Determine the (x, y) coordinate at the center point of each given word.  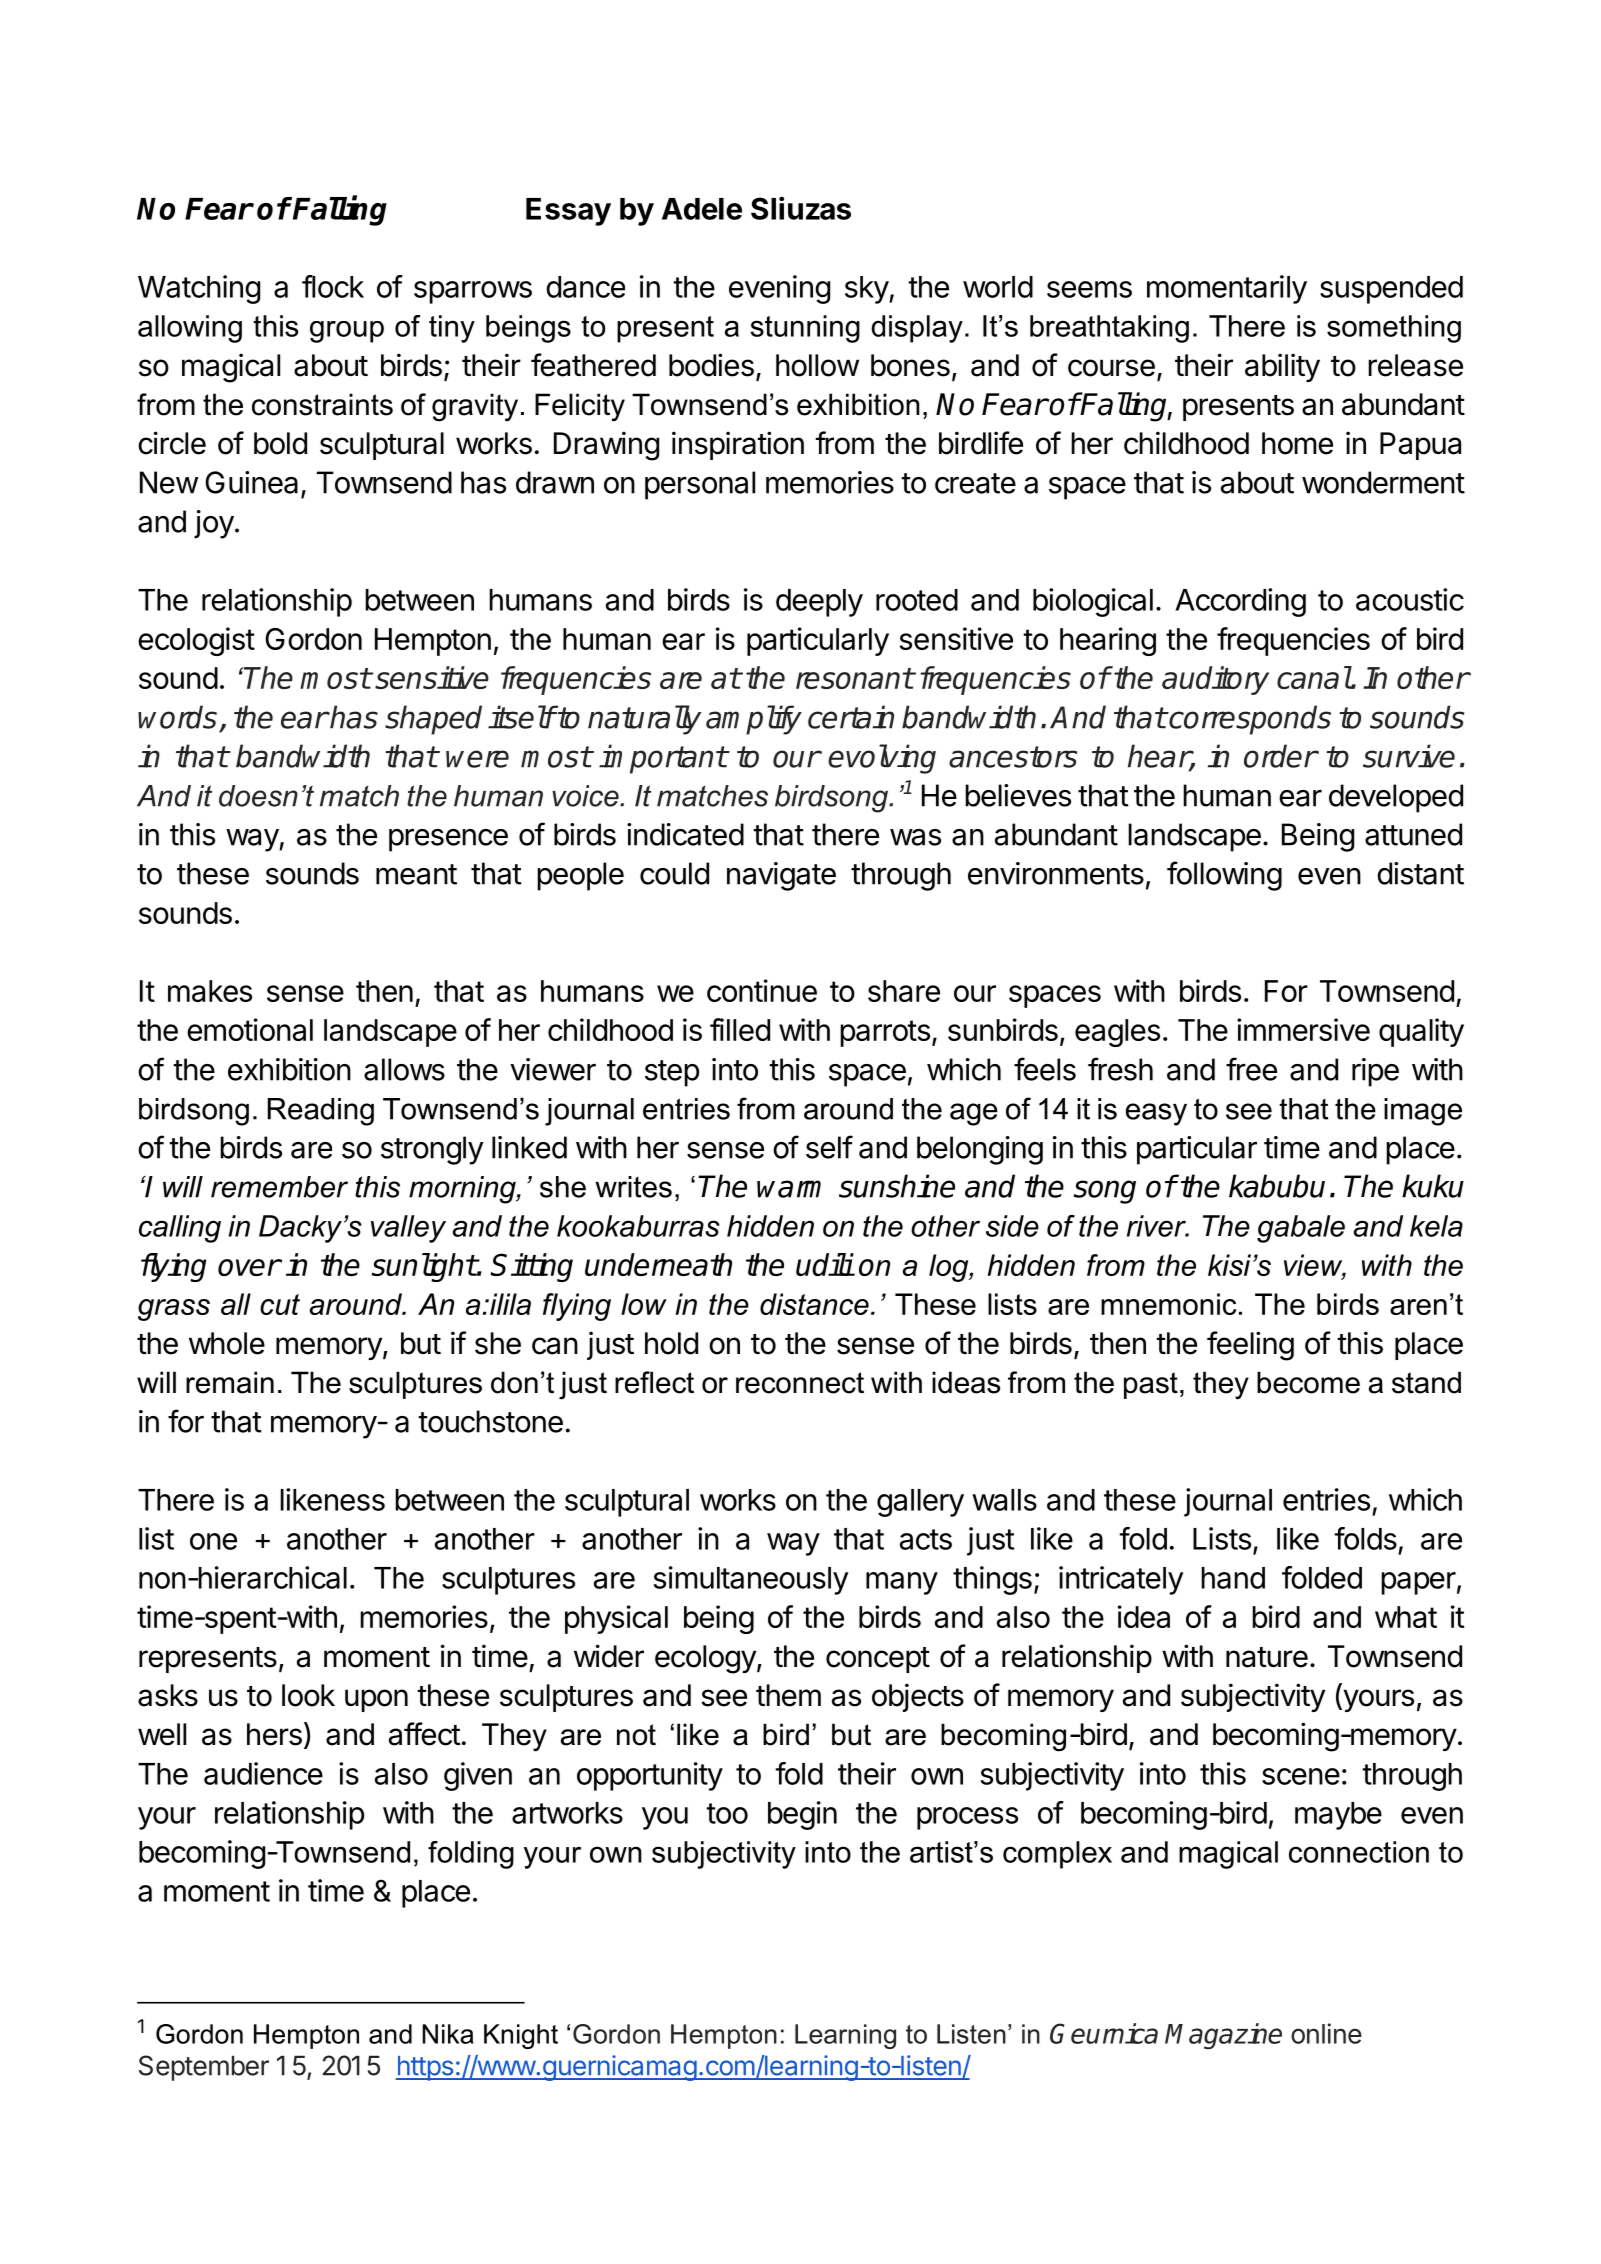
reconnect (800, 1383)
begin (802, 1815)
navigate (781, 876)
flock (333, 286)
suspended (1391, 290)
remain (230, 1382)
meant (416, 874)
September (204, 2068)
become (1308, 1382)
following (1224, 876)
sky (867, 290)
